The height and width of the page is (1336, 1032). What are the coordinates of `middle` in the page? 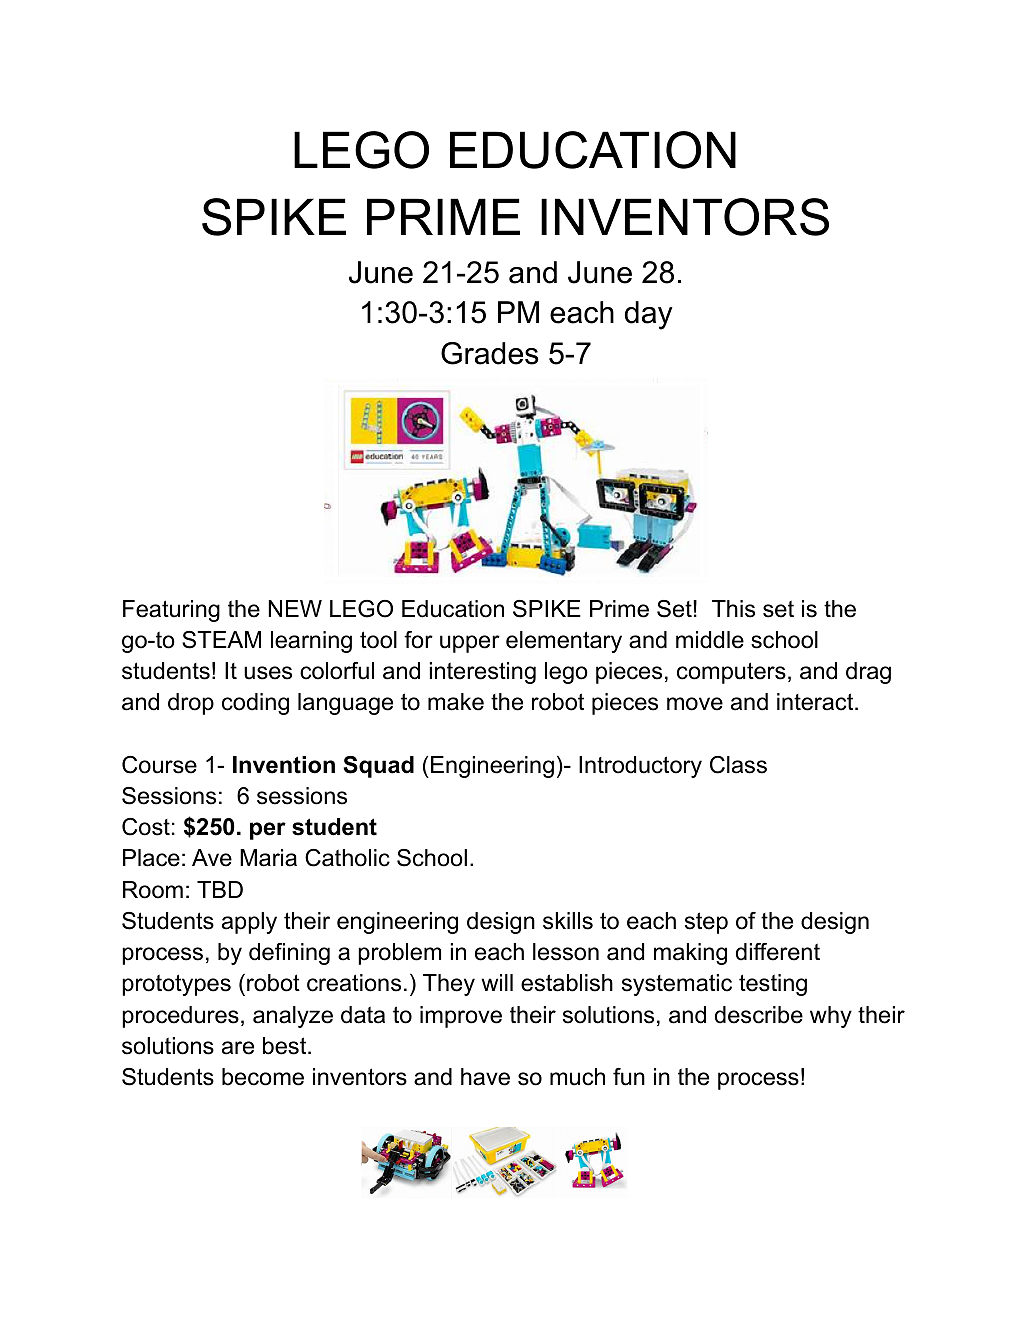 It's located at (710, 640).
